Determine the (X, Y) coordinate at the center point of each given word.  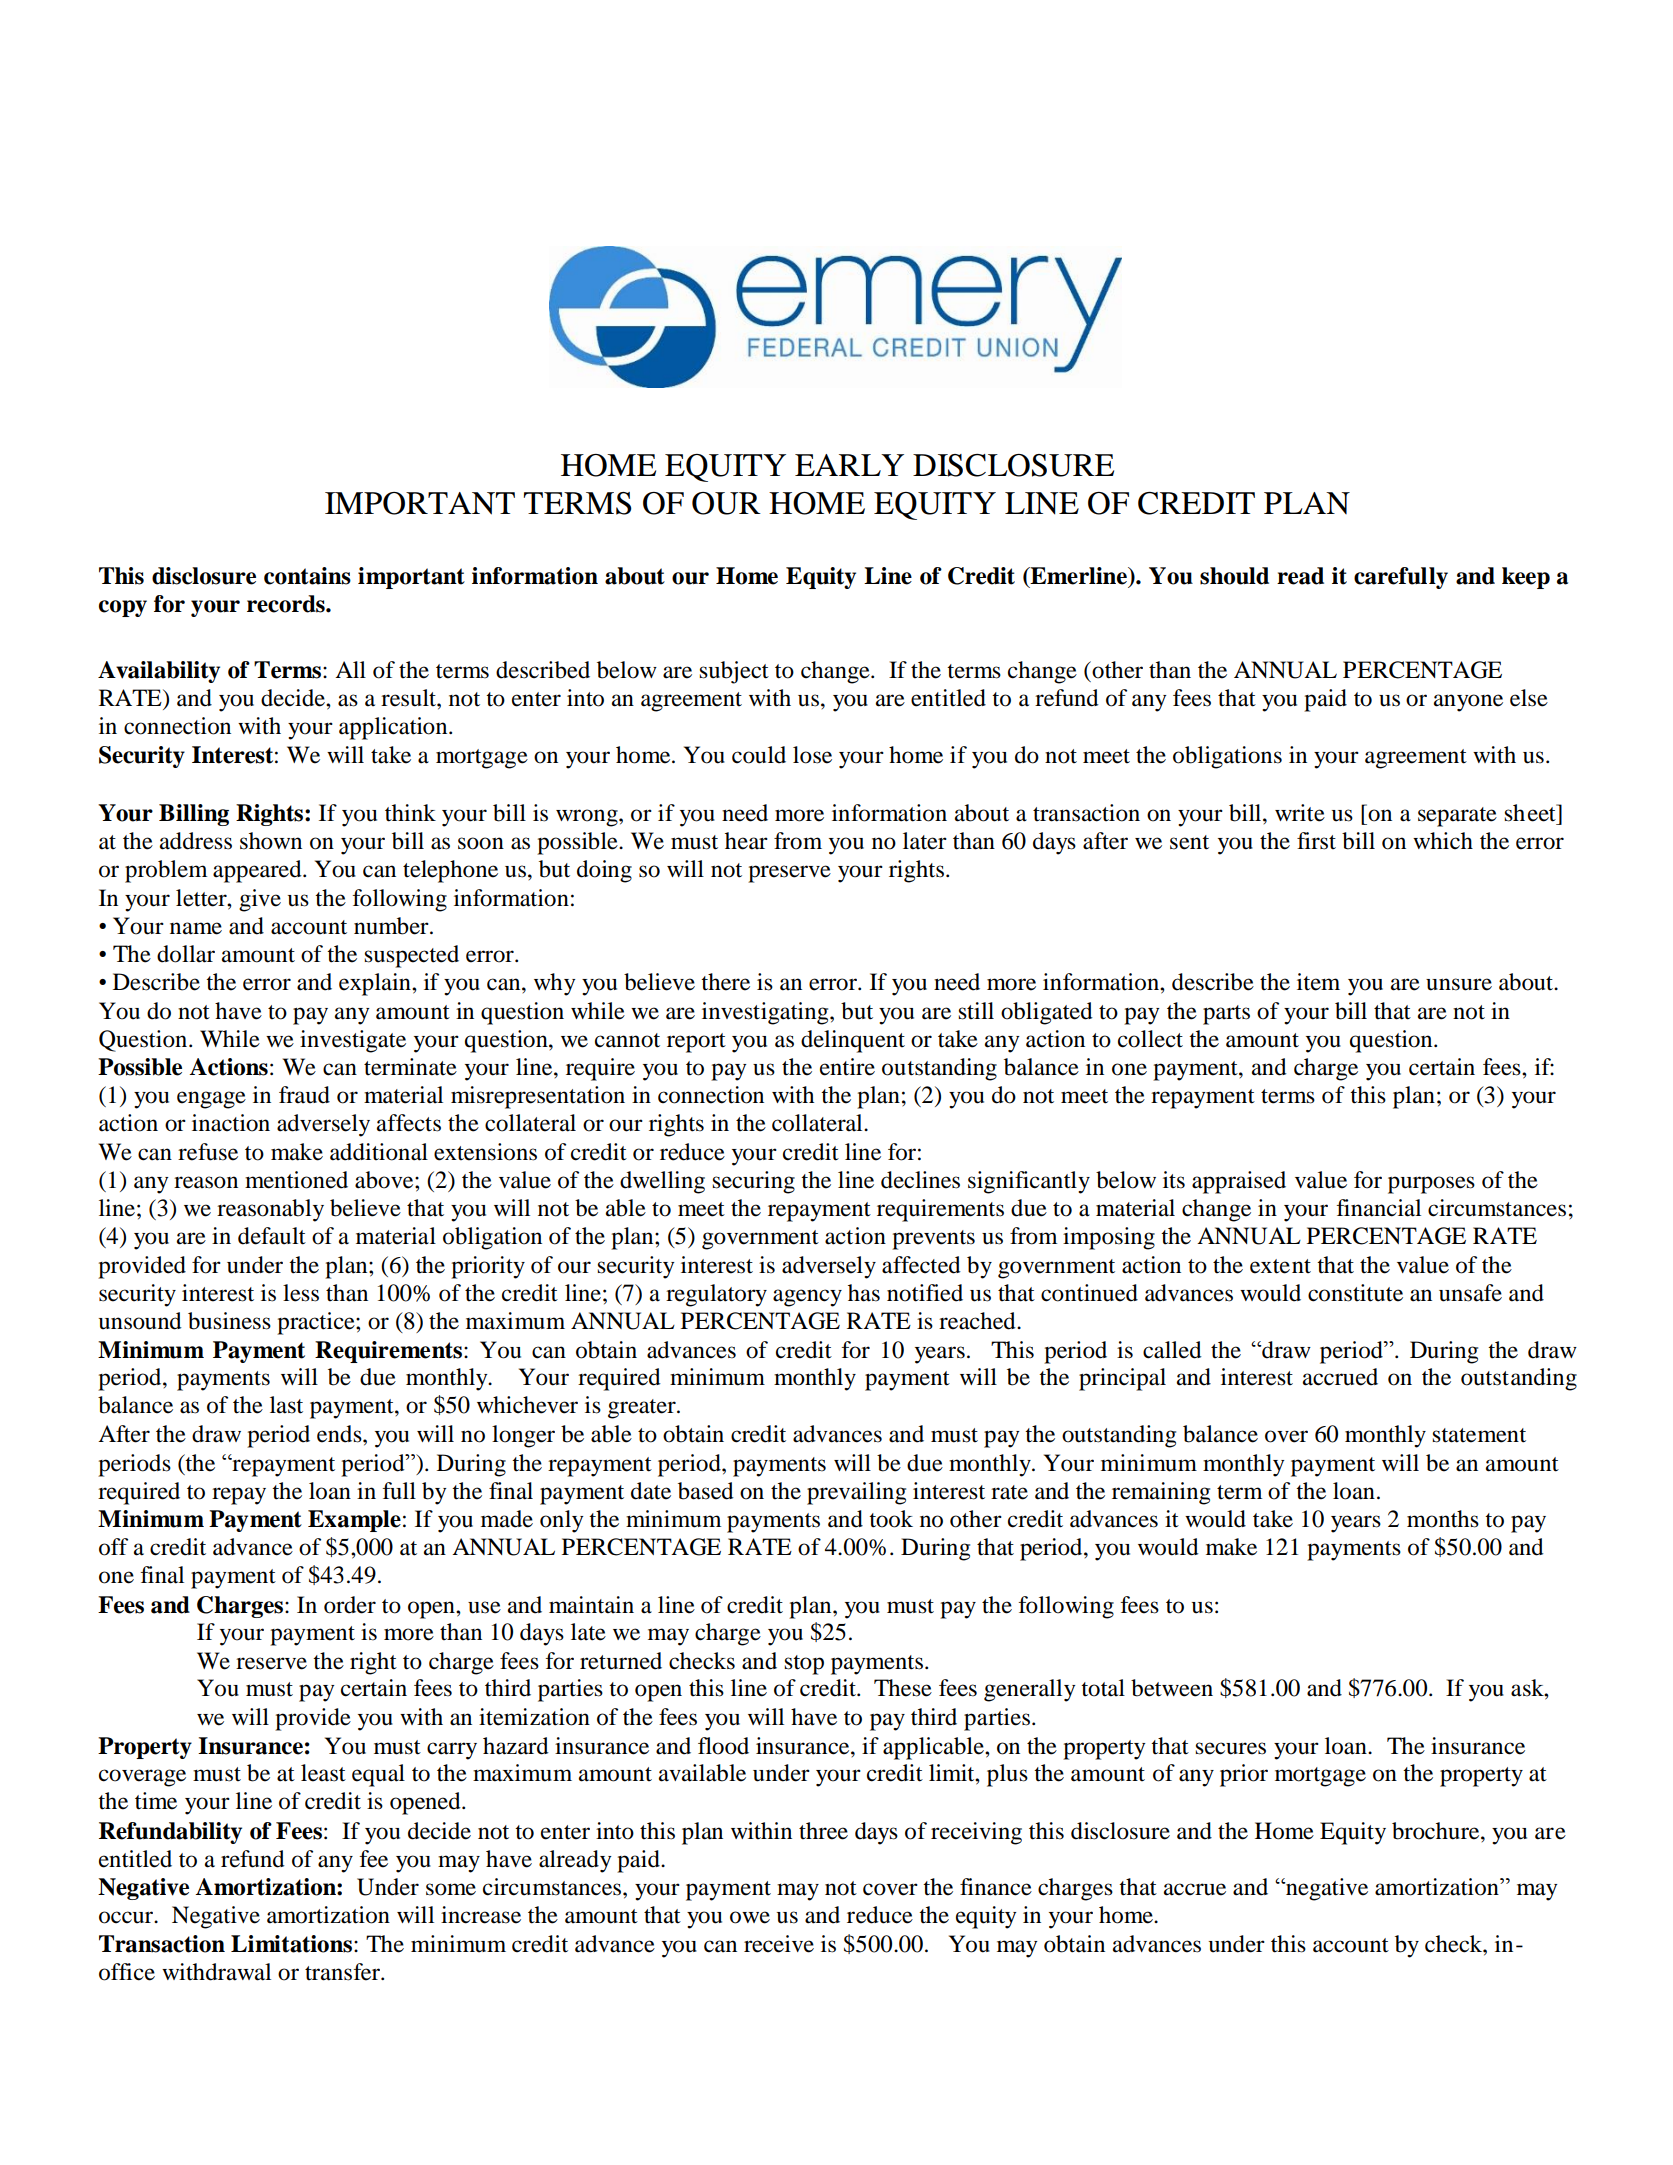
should (1234, 576)
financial (1379, 1208)
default (272, 1236)
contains (307, 576)
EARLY (849, 465)
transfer (343, 1972)
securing (753, 1182)
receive (779, 1944)
